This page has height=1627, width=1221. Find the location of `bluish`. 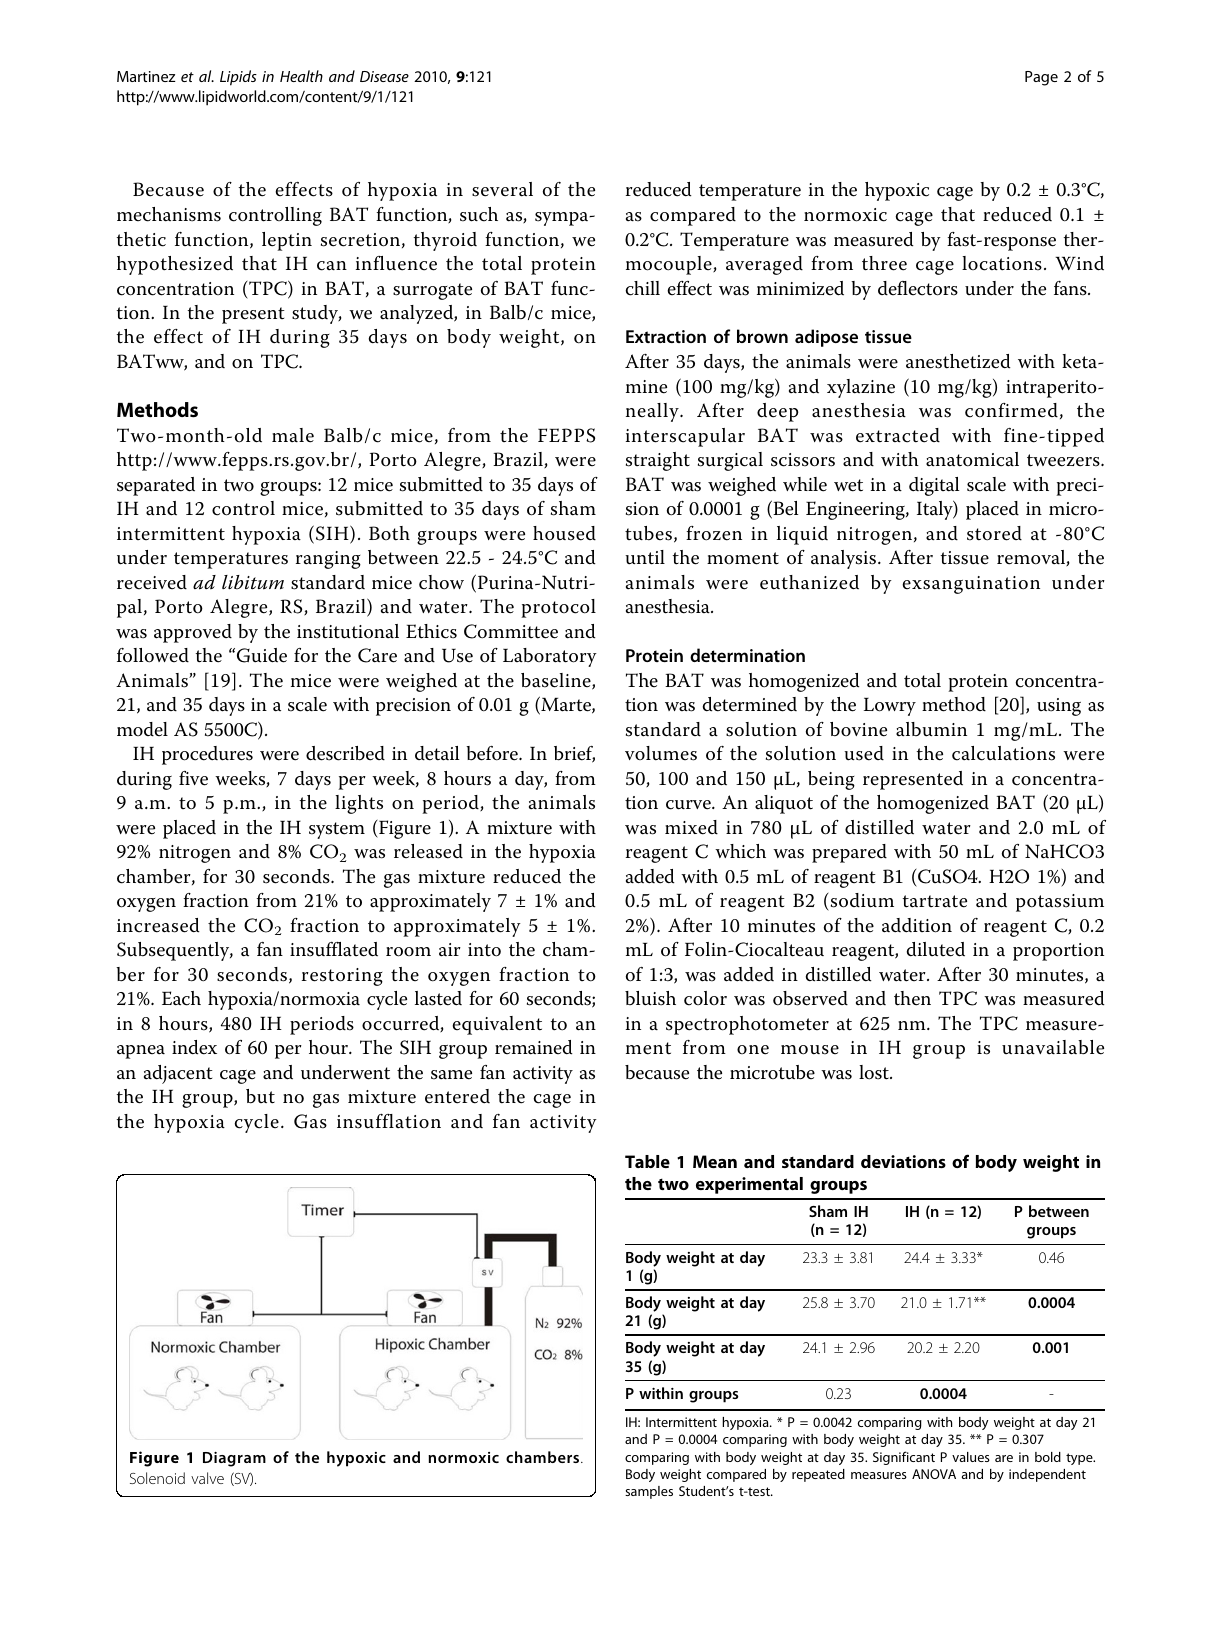

bluish is located at coordinates (650, 998).
